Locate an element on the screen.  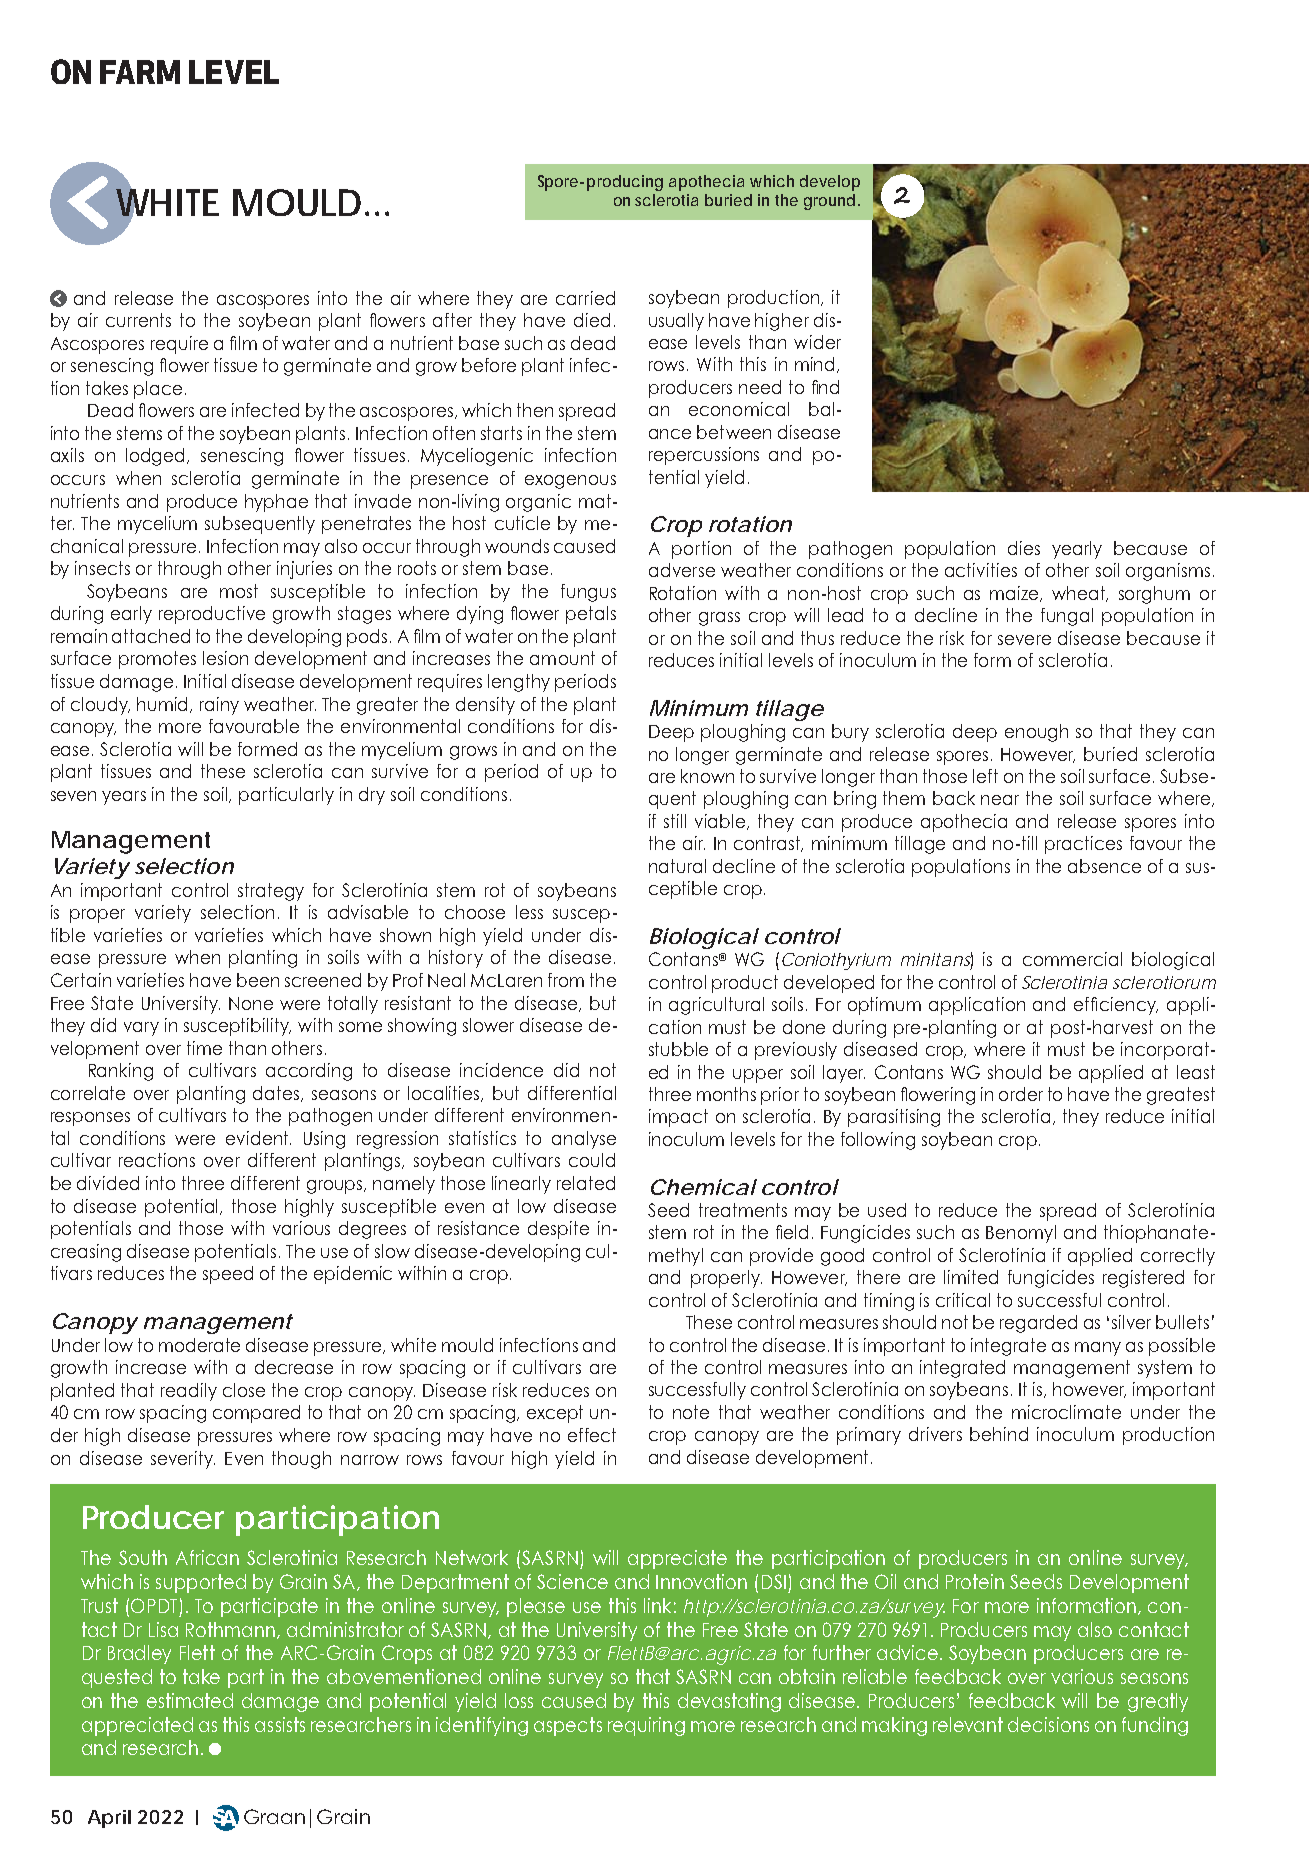
dies is located at coordinates (1024, 548).
